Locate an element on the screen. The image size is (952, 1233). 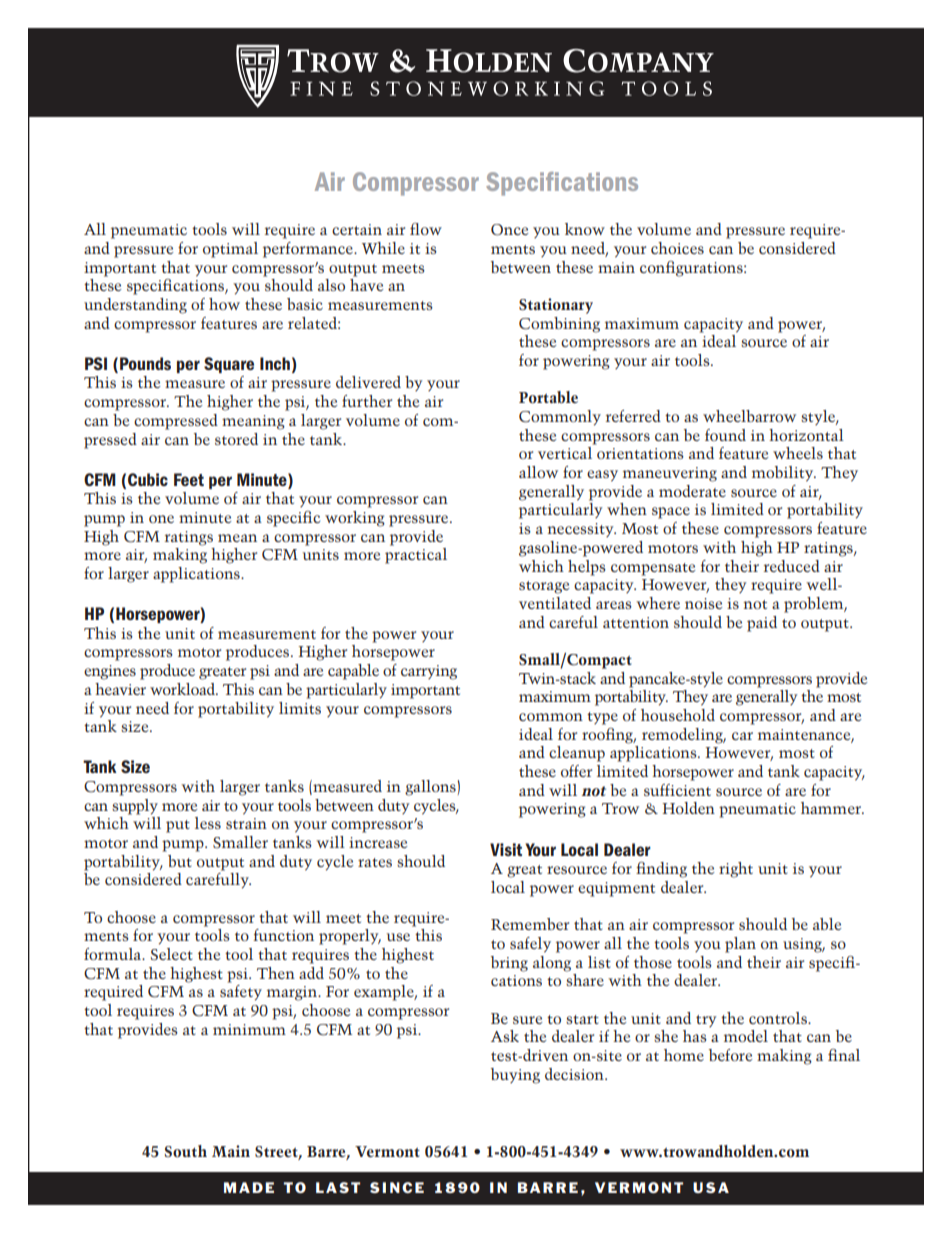
choices is located at coordinates (677, 248).
